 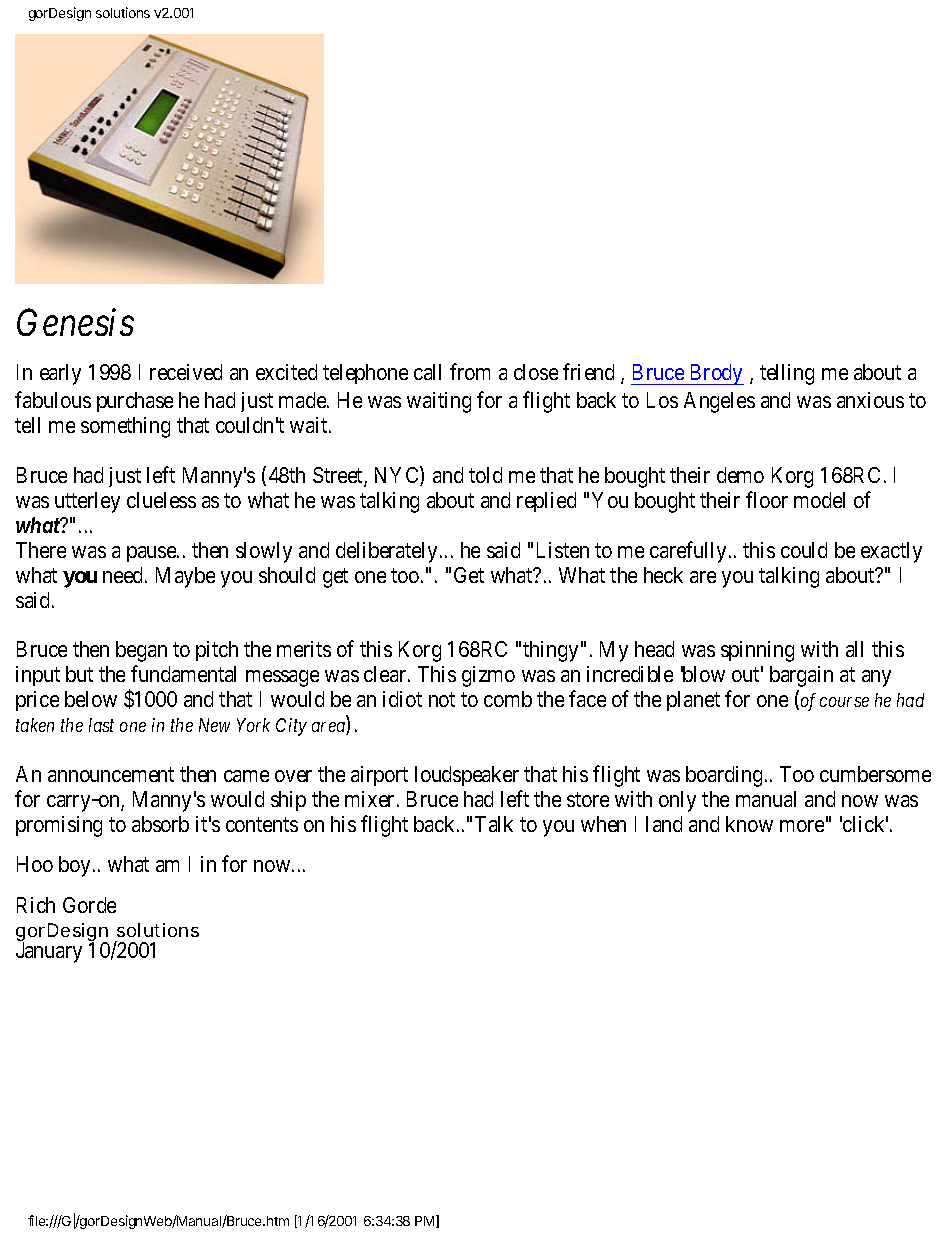 What do you see at coordinates (49, 952) in the image?
I see `January` at bounding box center [49, 952].
